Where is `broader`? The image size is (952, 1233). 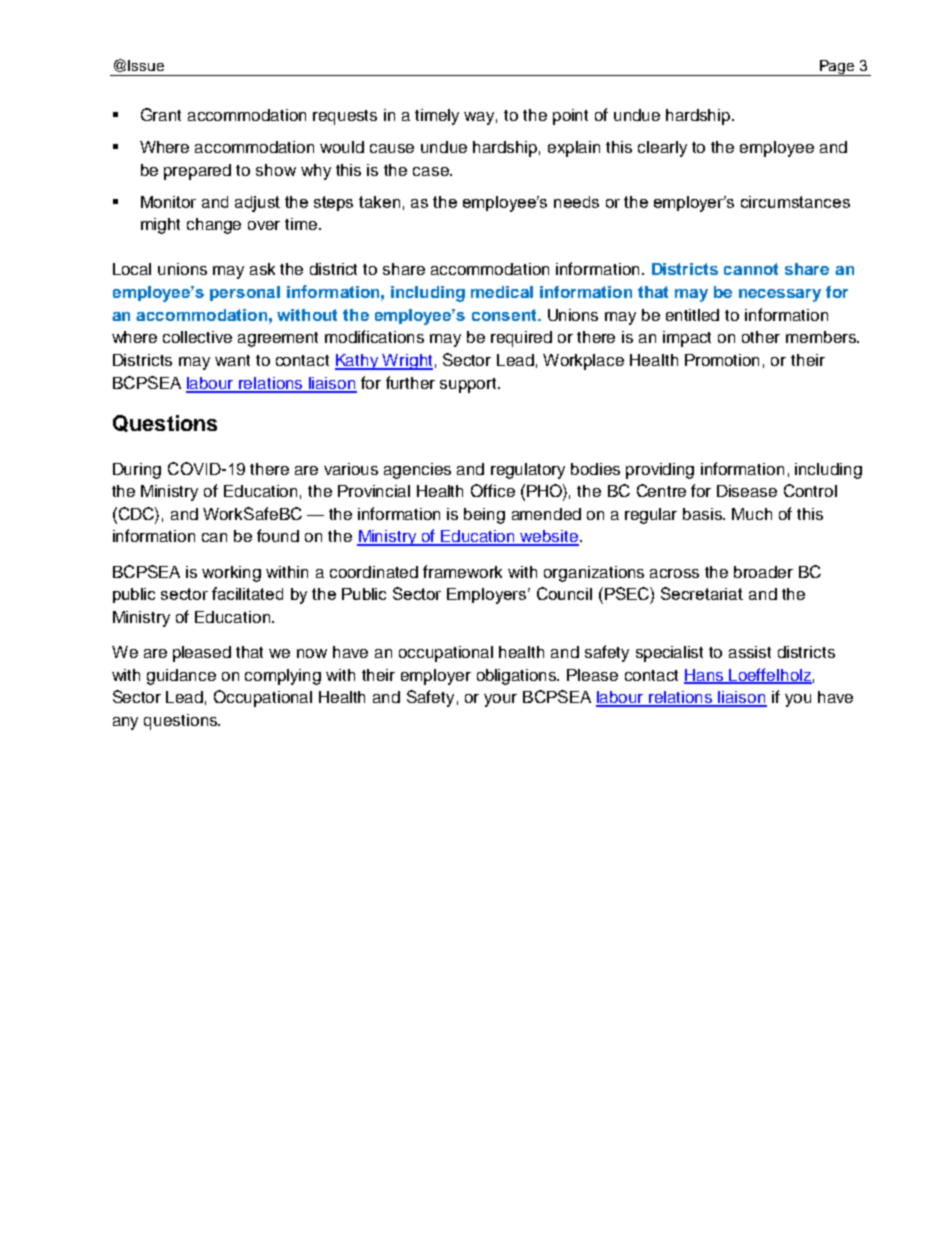
broader is located at coordinates (763, 572).
